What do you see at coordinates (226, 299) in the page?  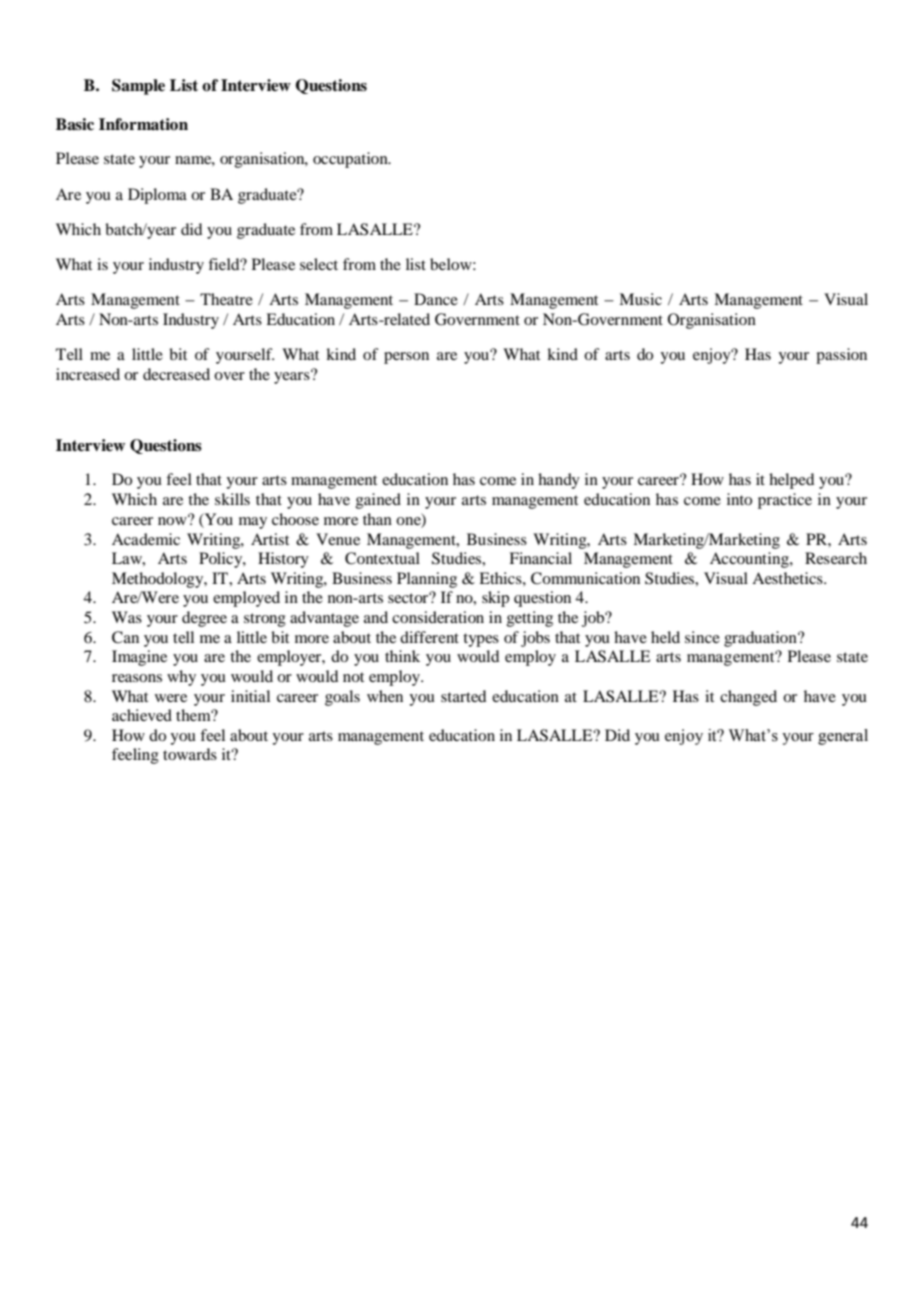 I see `Theatre` at bounding box center [226, 299].
